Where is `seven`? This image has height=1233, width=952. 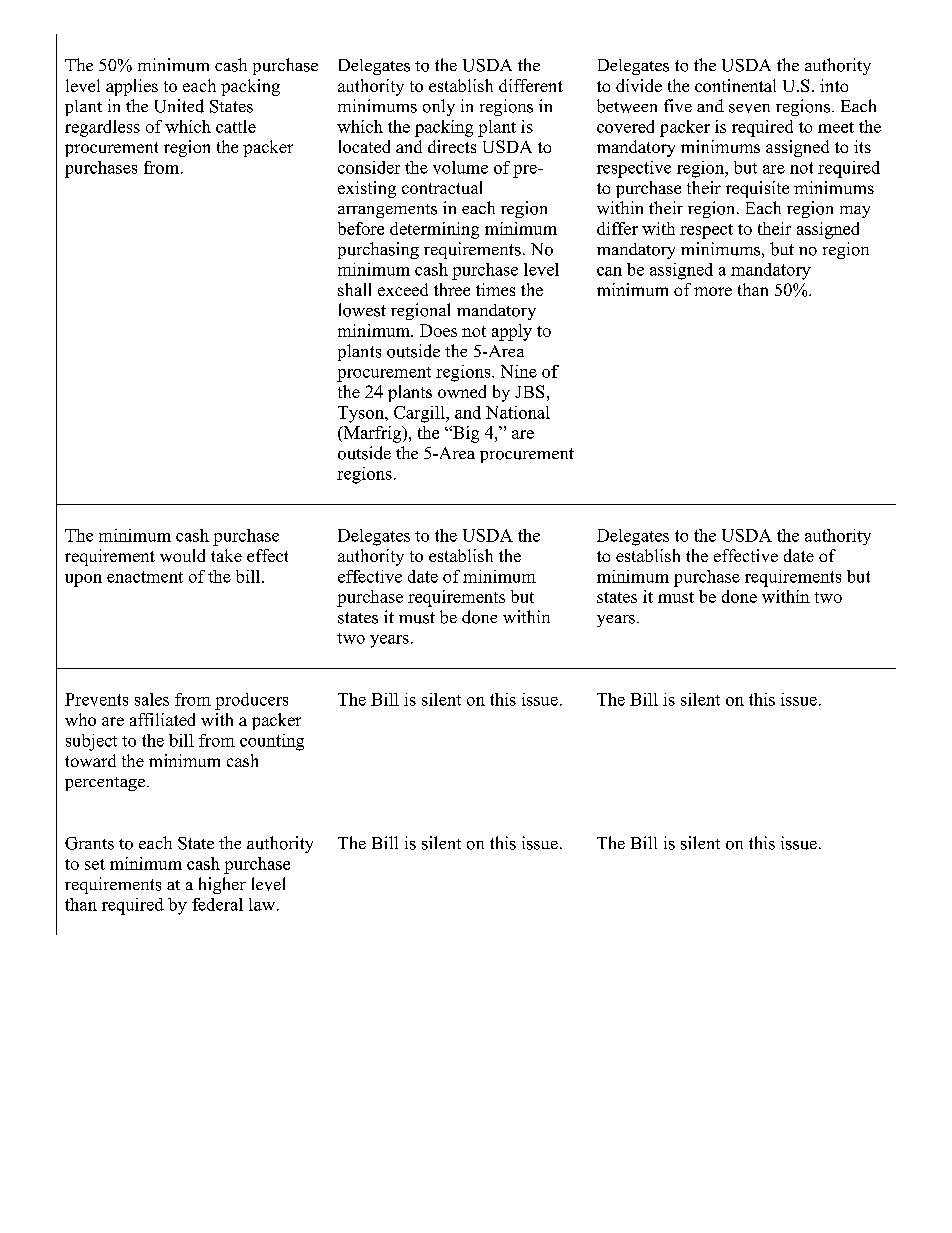
seven is located at coordinates (749, 108).
